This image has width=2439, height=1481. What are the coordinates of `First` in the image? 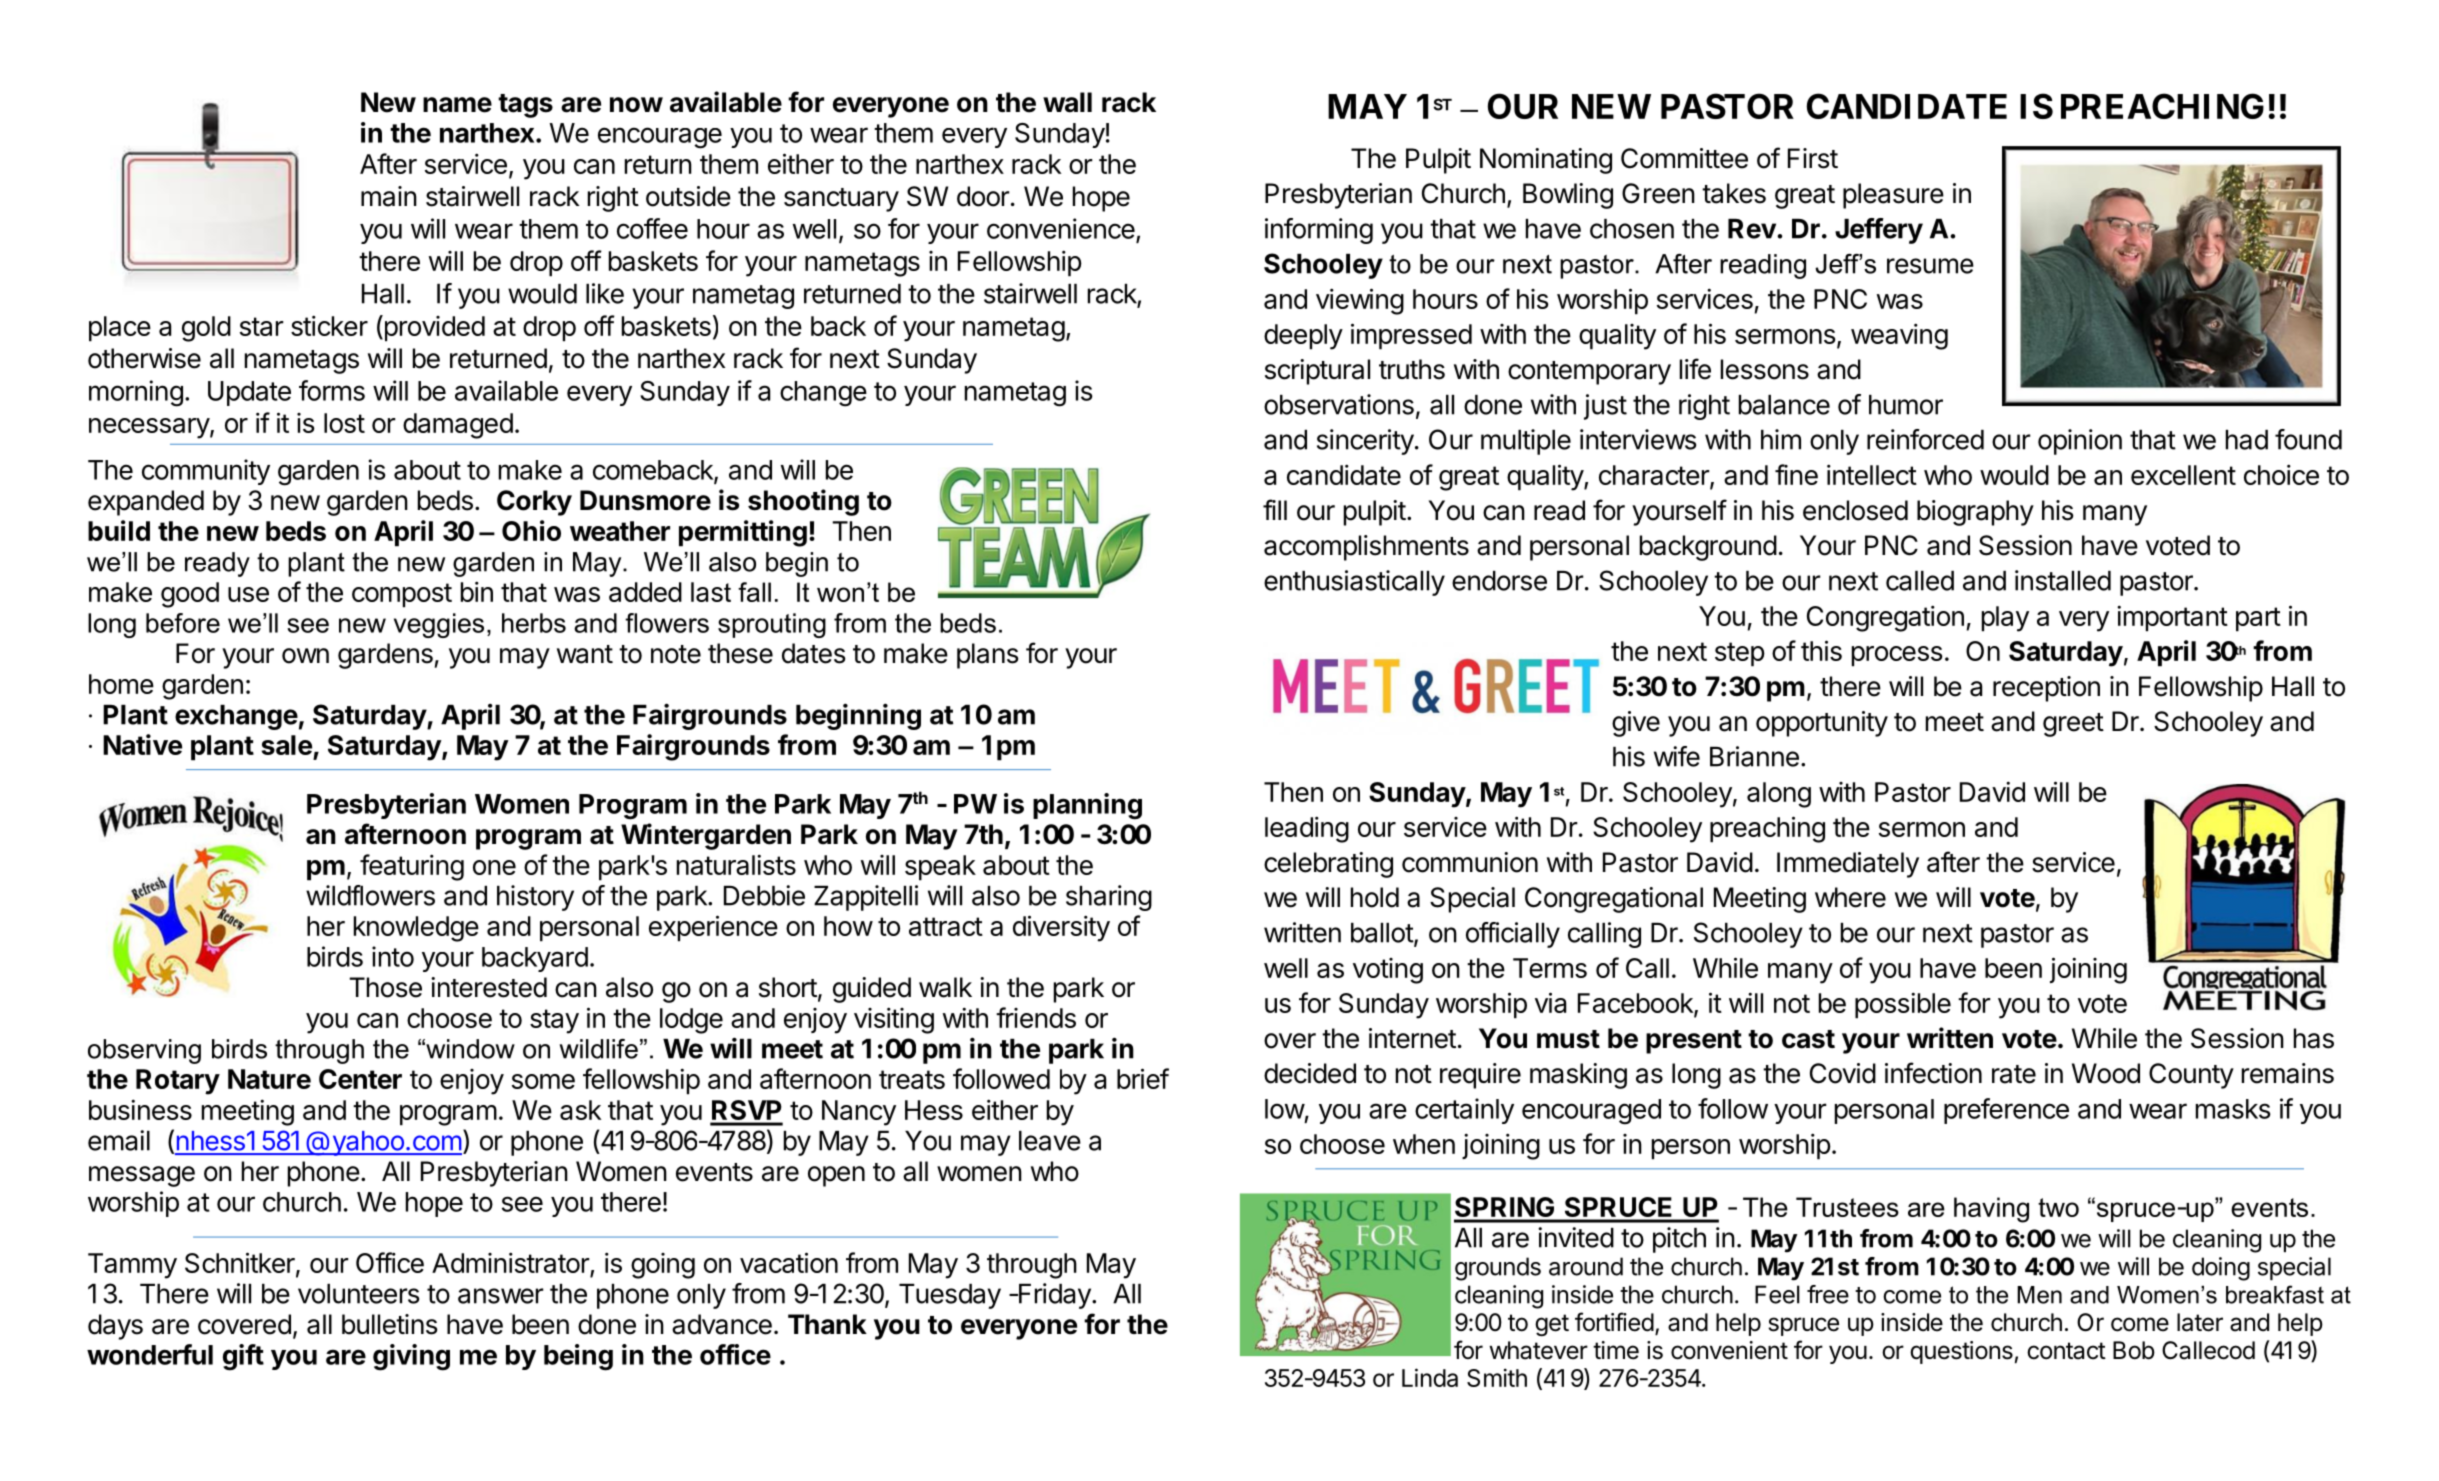 It's located at (1813, 158).
